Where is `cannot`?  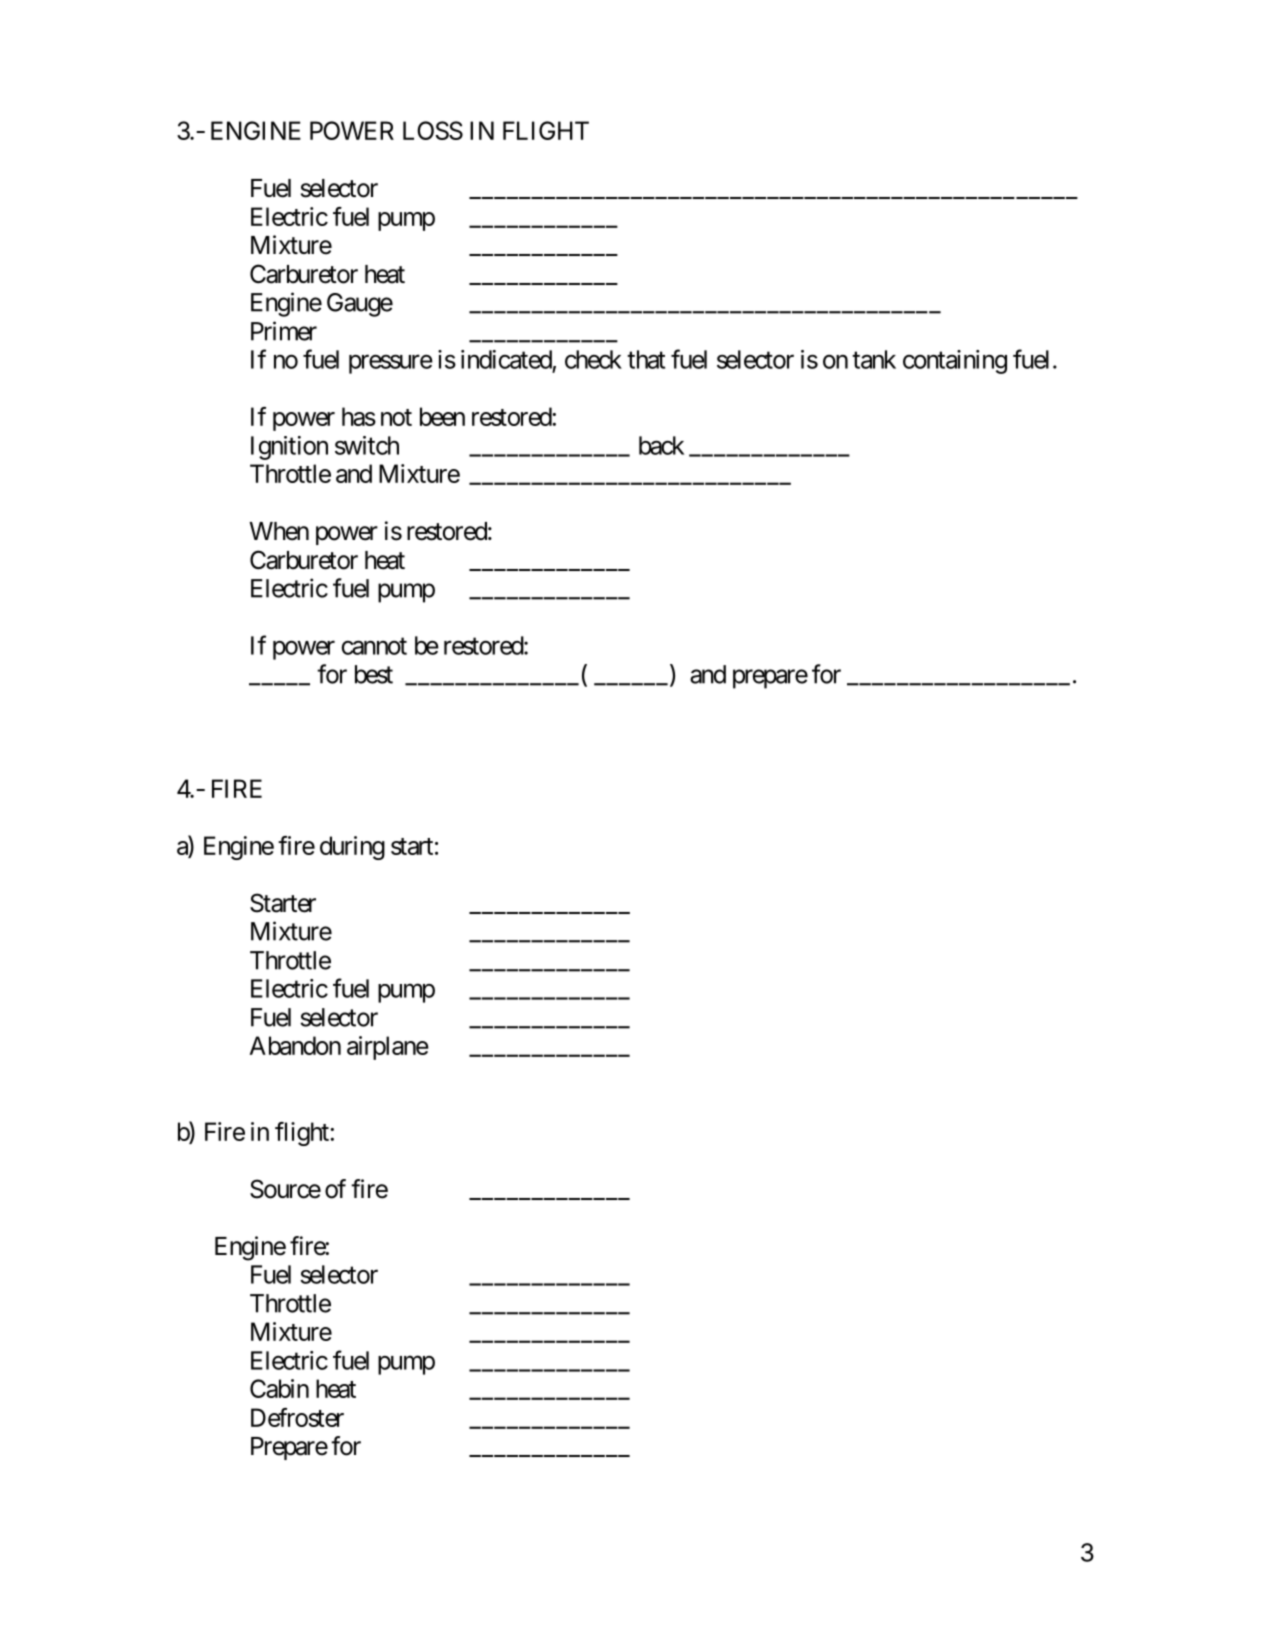
cannot is located at coordinates (374, 646).
